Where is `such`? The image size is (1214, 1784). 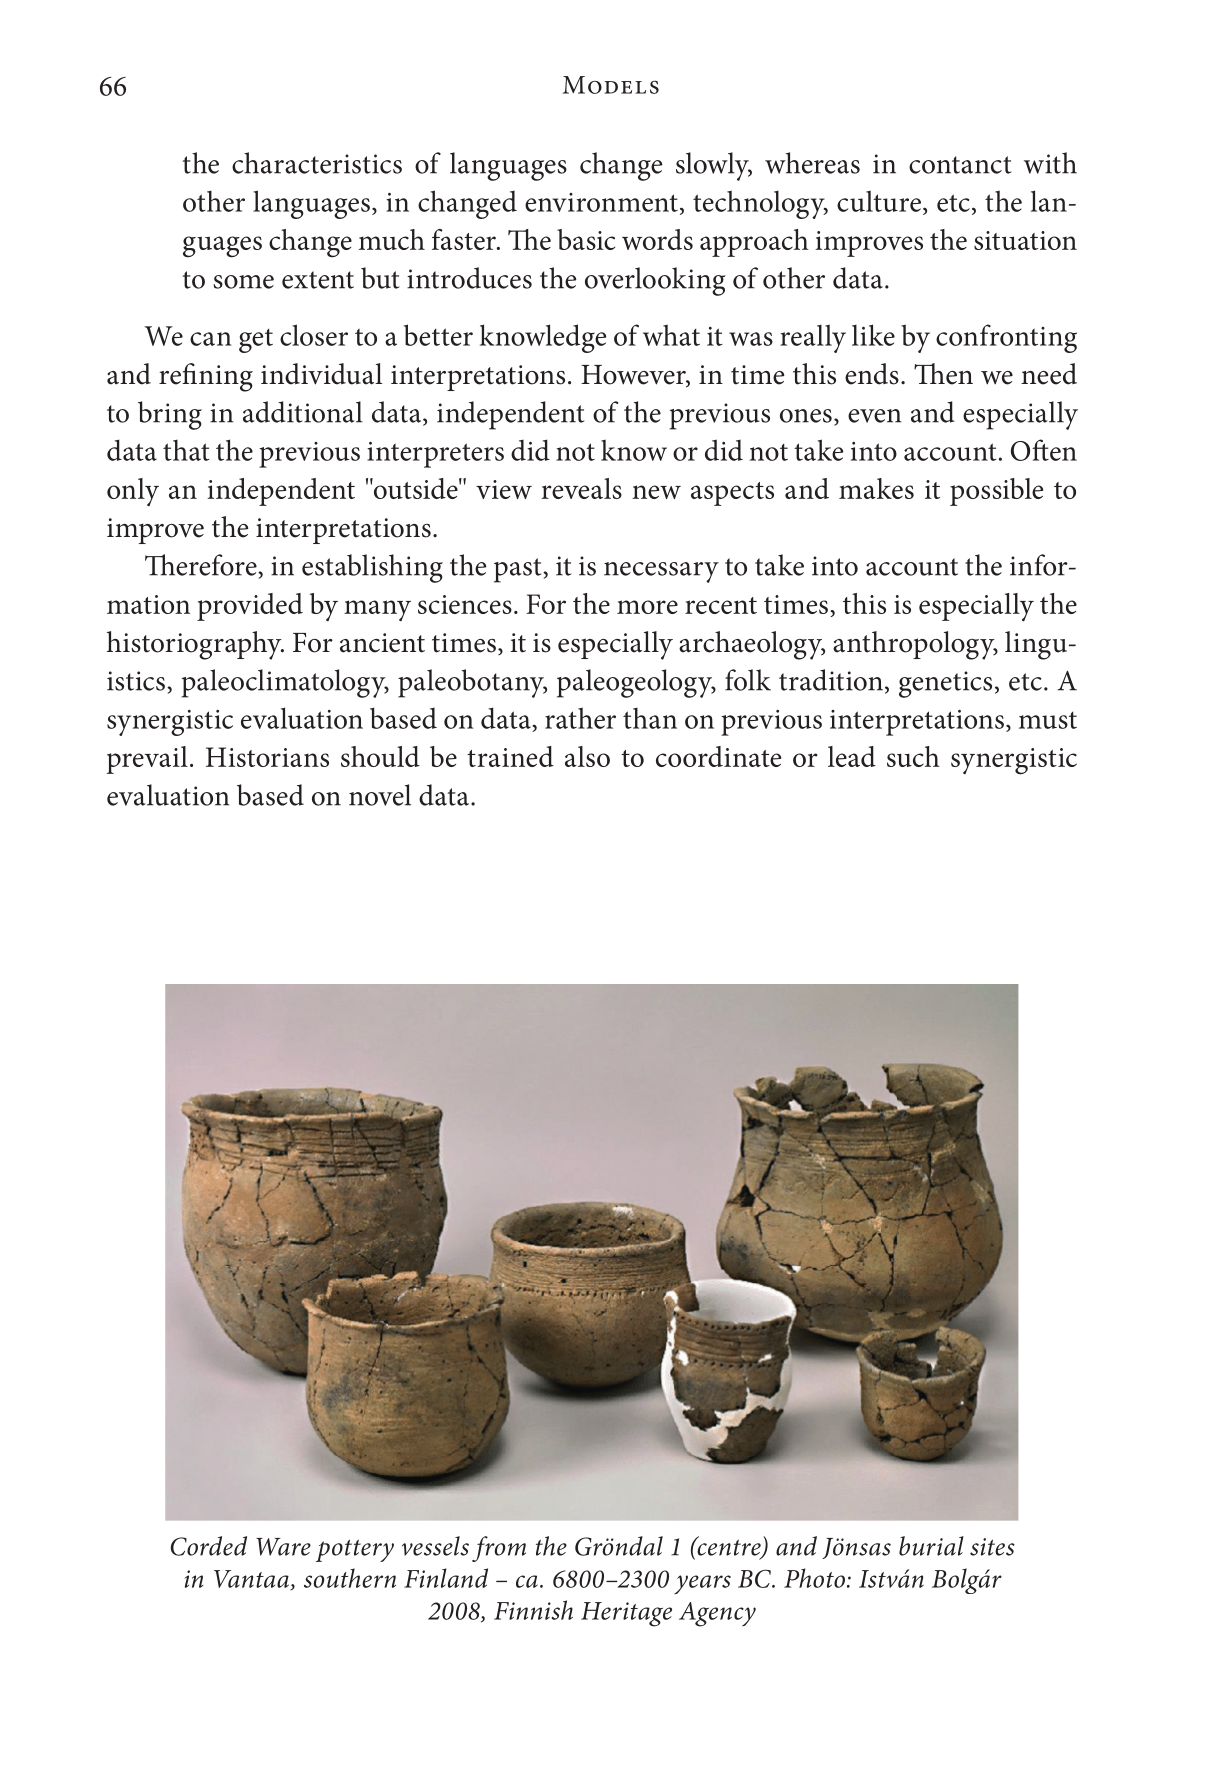 such is located at coordinates (913, 756).
